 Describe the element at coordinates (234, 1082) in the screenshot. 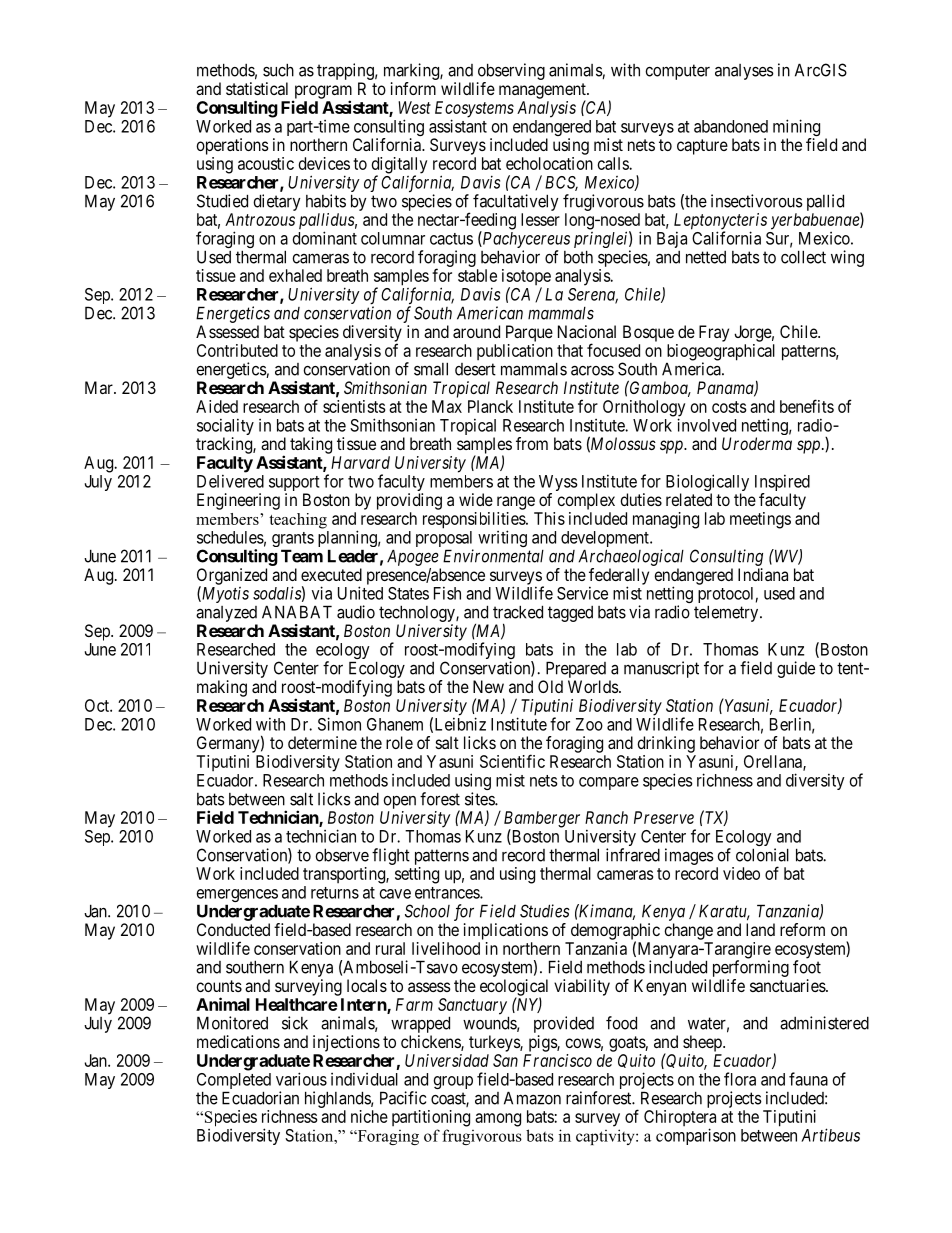

I see `Completed` at that location.
